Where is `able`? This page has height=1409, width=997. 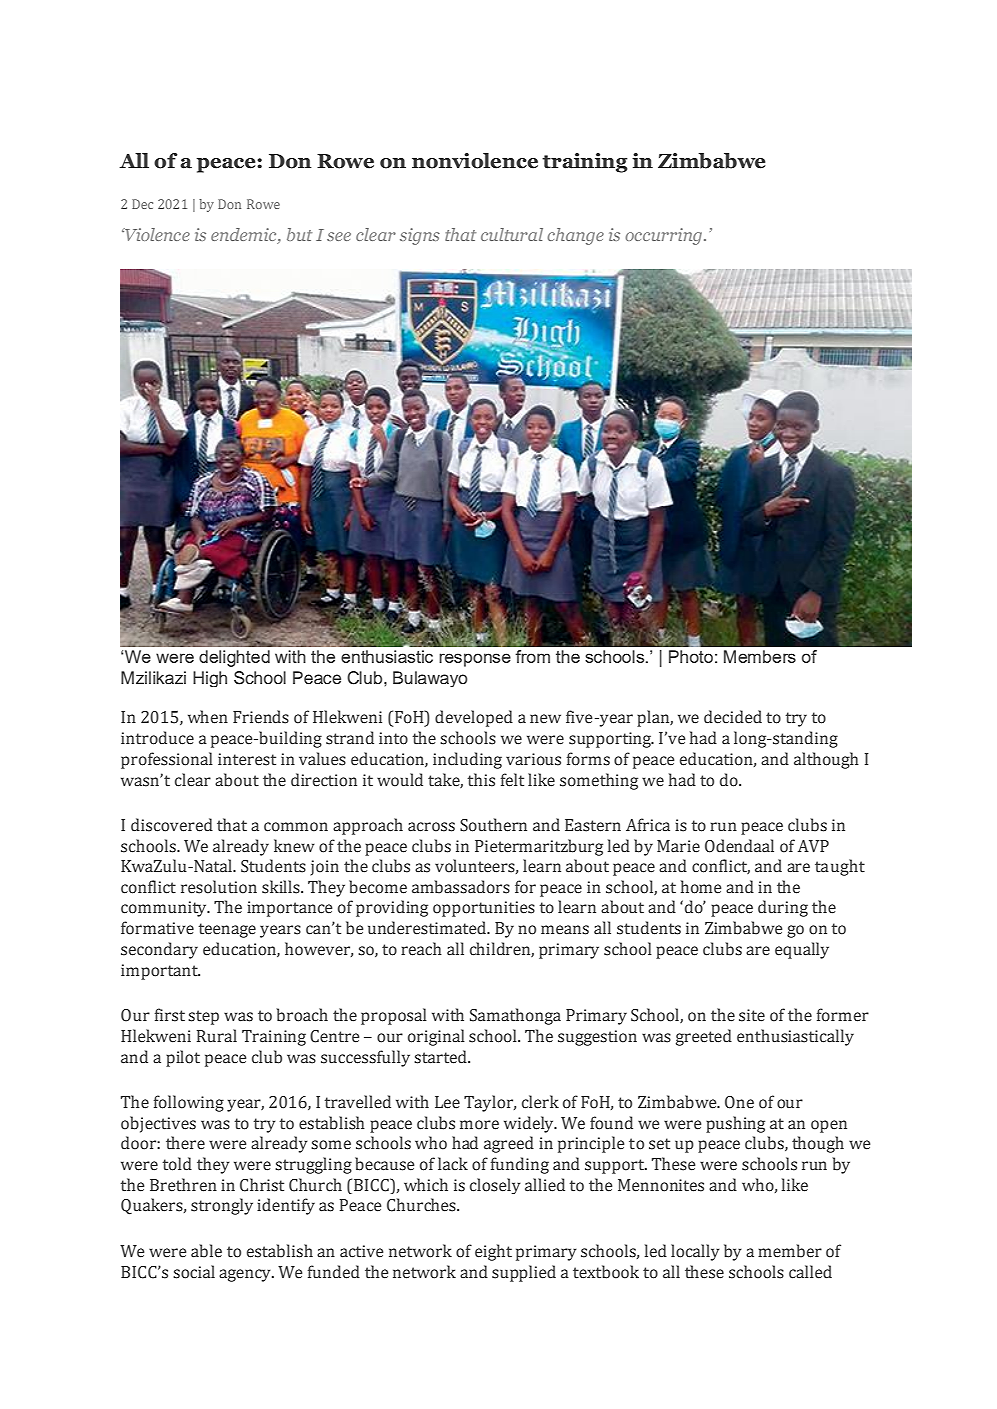 able is located at coordinates (206, 1251).
